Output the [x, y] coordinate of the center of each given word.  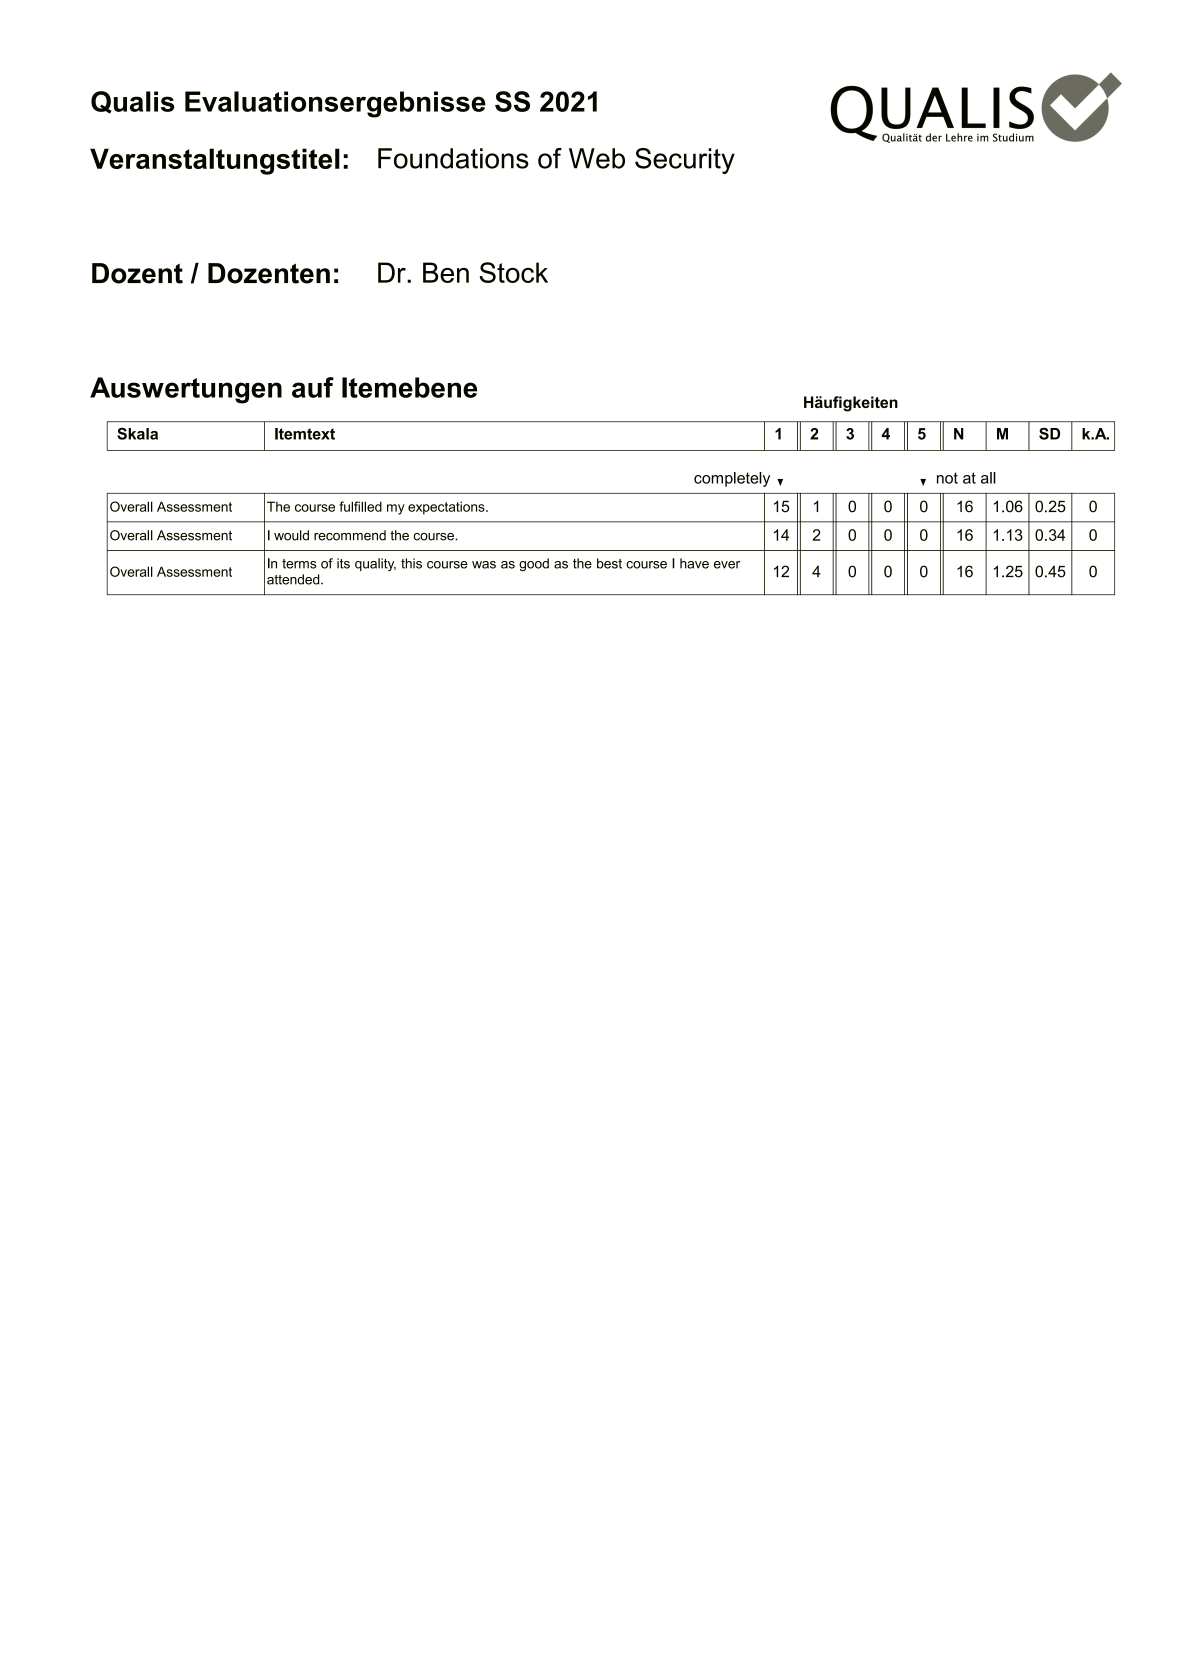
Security [685, 161]
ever [727, 565]
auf [313, 387]
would [291, 535]
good [534, 565]
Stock [514, 272]
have [694, 563]
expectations [447, 508]
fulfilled [360, 506]
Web [597, 158]
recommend [350, 535]
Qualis [132, 102]
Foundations [453, 158]
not [947, 478]
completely [732, 479]
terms [299, 564]
